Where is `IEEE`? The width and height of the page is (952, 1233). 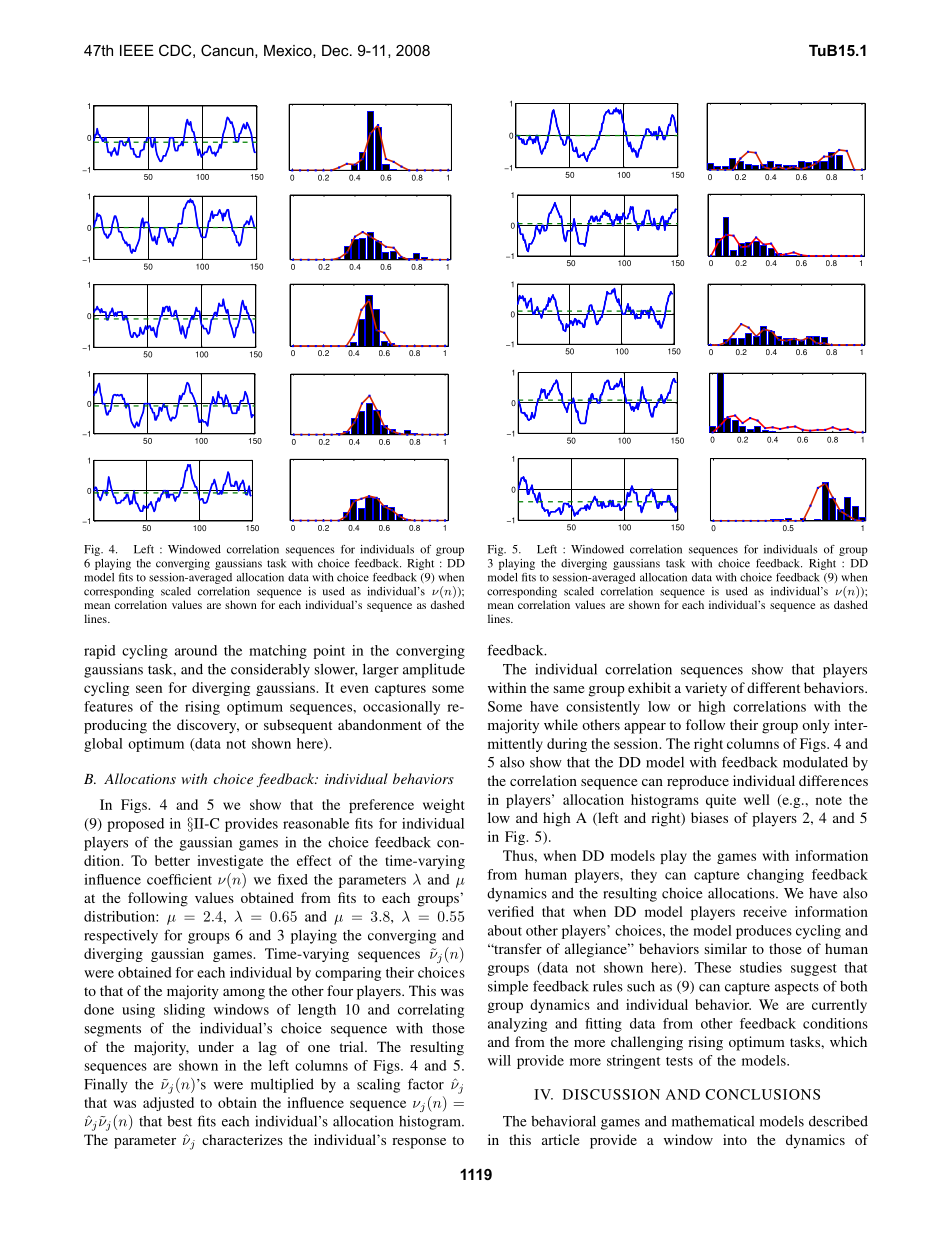
IEEE is located at coordinates (137, 50).
